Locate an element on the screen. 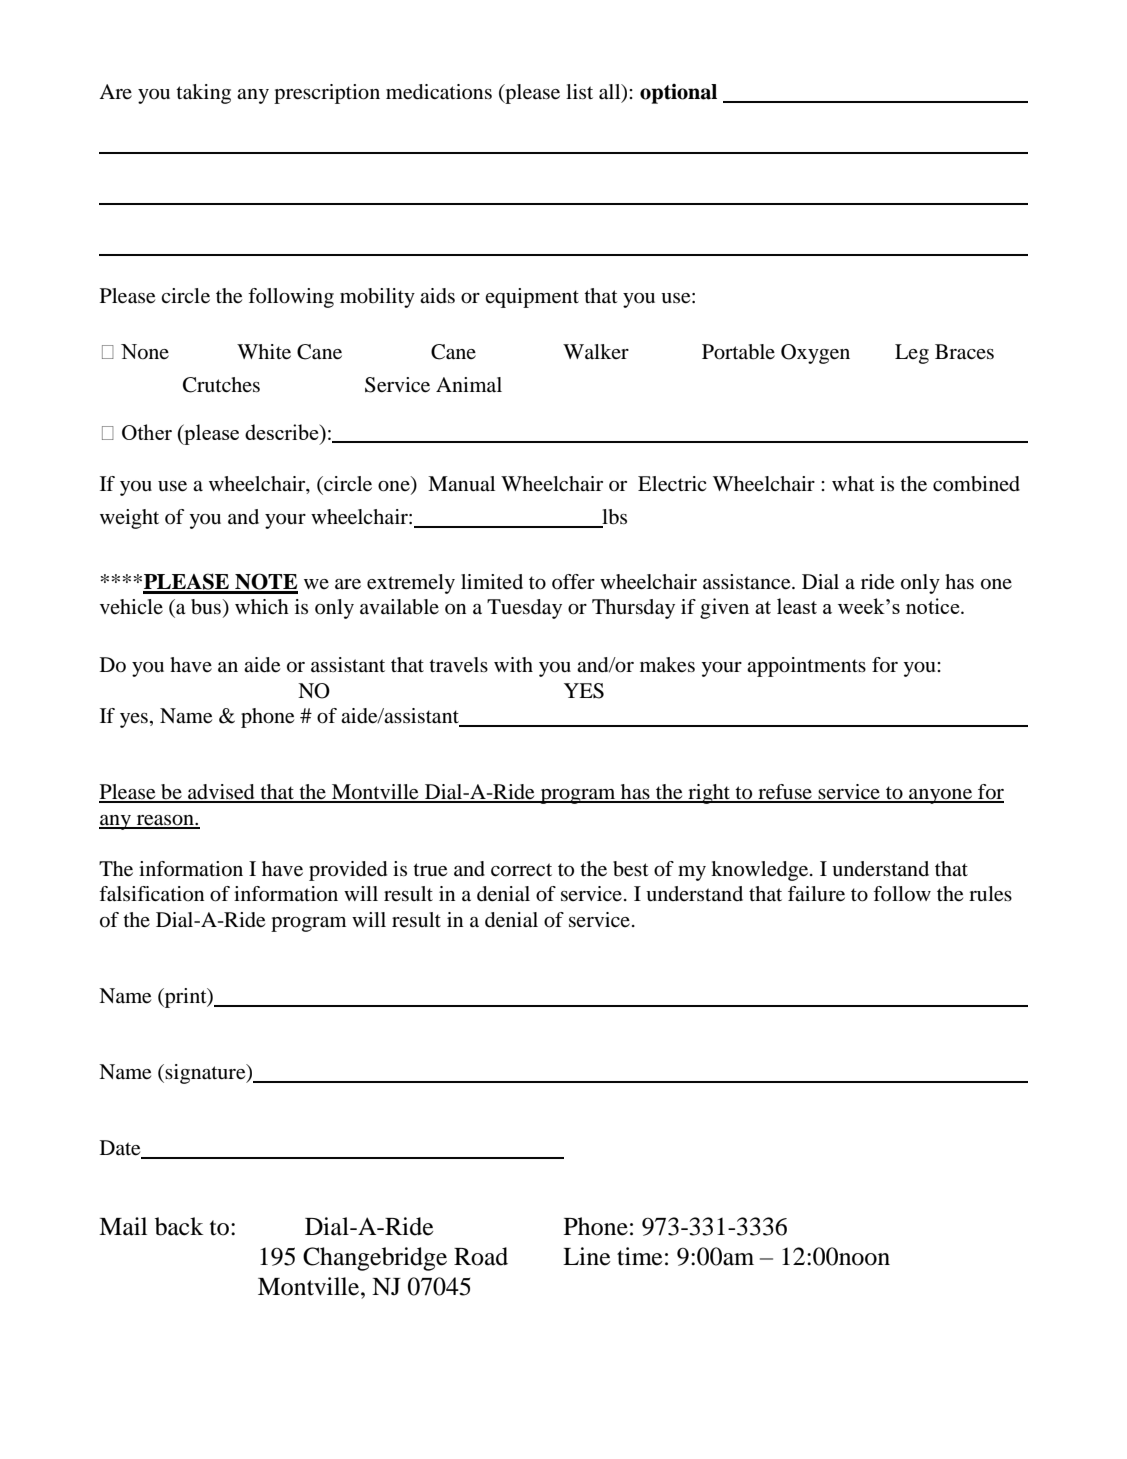  time is located at coordinates (640, 1256).
